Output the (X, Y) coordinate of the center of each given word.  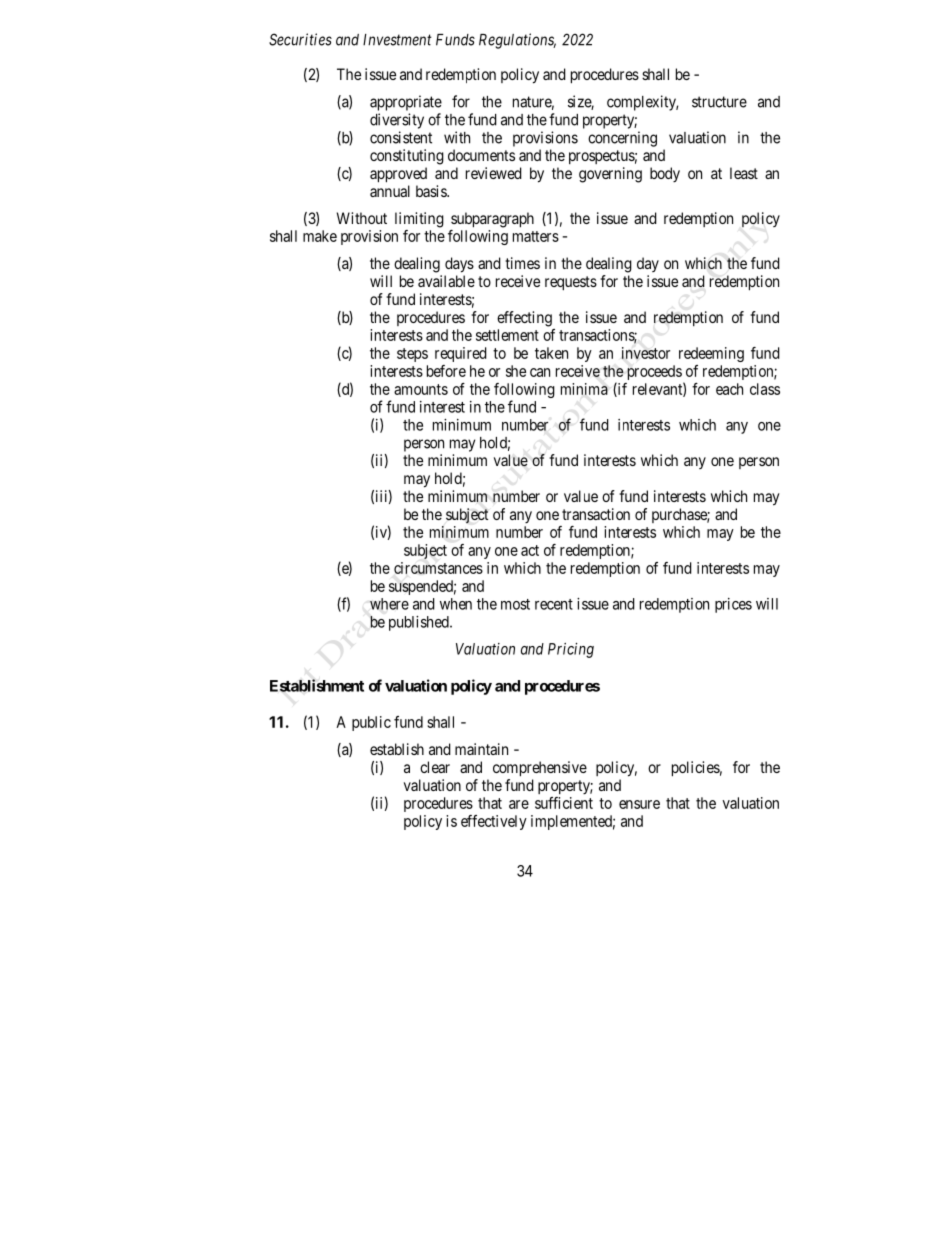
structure (719, 102)
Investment (397, 40)
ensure (639, 804)
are (519, 804)
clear (435, 767)
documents (481, 155)
